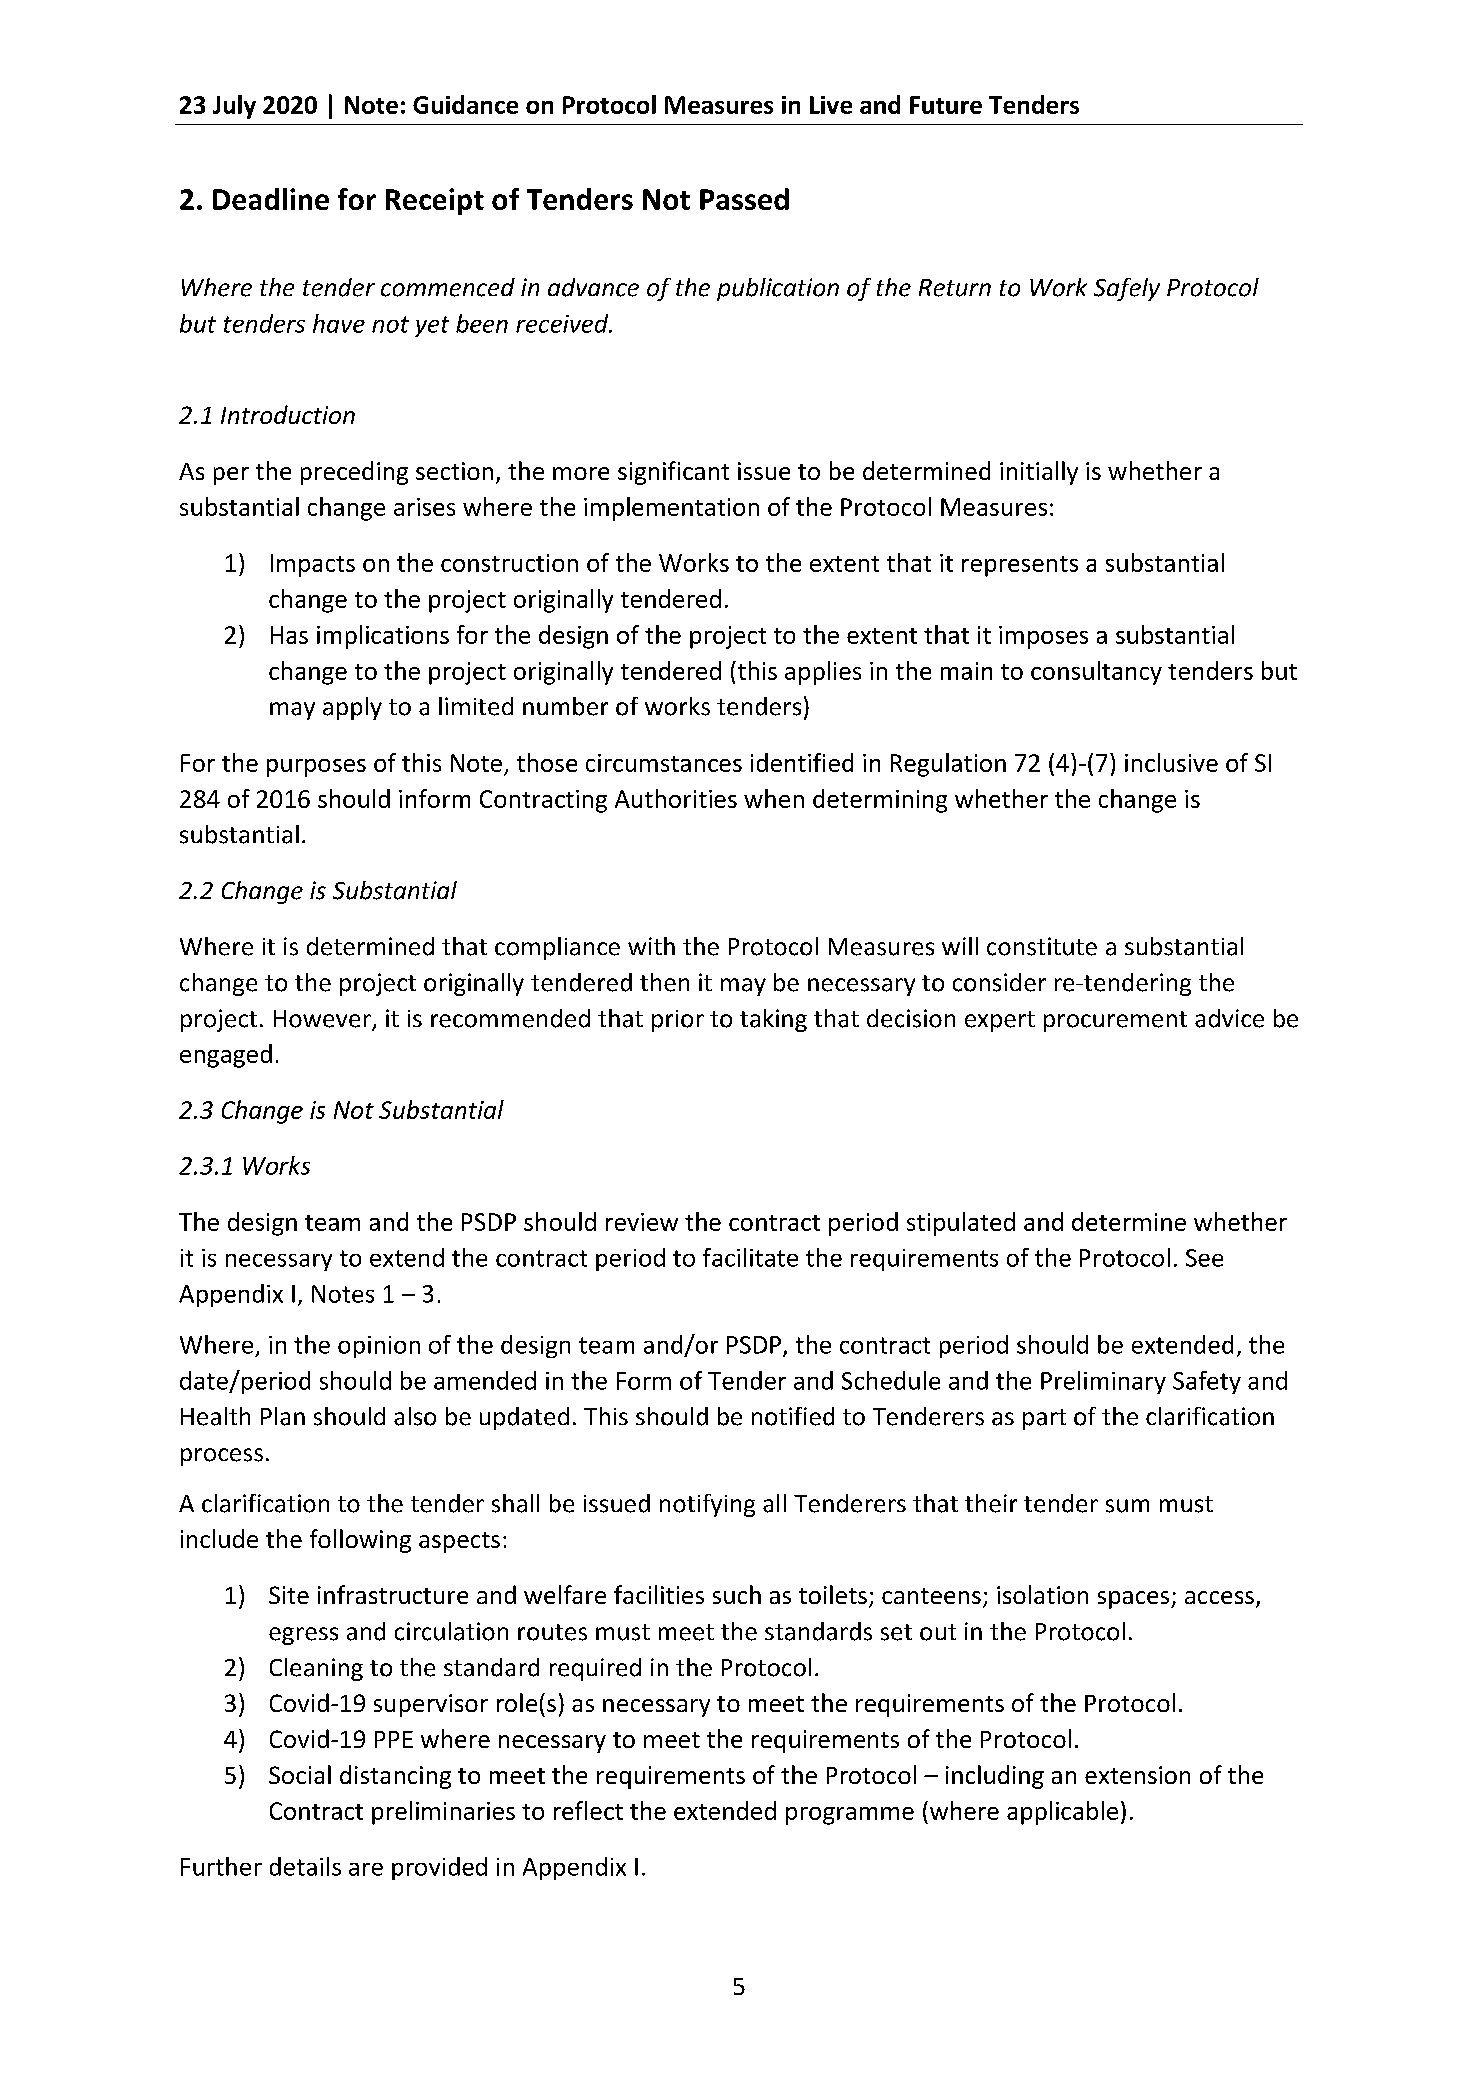 This page has width=1478, height=2090. I want to click on Passed, so click(744, 199).
